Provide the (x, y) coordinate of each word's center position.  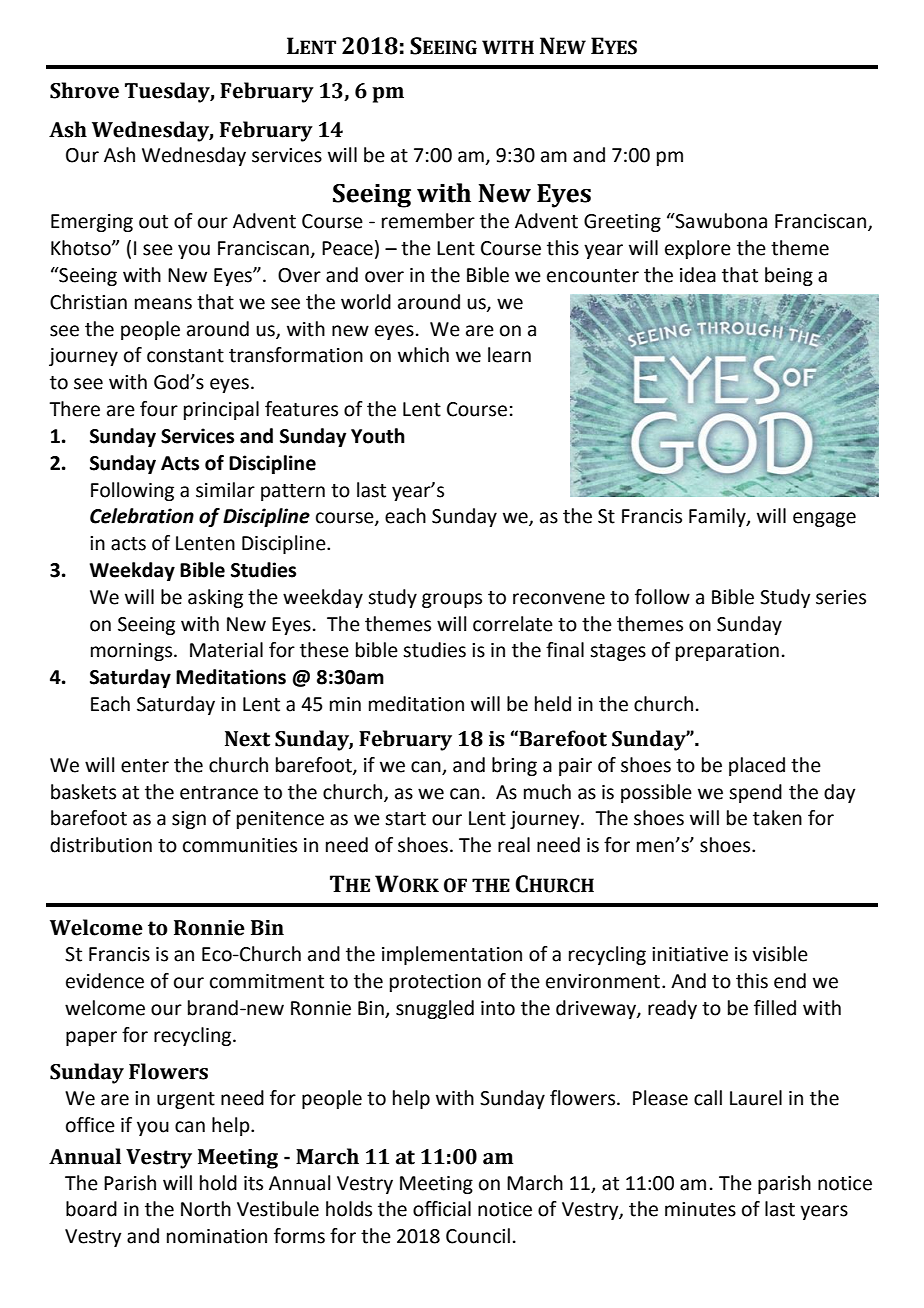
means (163, 304)
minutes (700, 1209)
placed (757, 766)
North (206, 1209)
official (442, 1209)
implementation (452, 955)
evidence (105, 981)
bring (514, 766)
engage (824, 519)
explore (698, 249)
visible (780, 954)
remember (428, 221)
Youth (378, 436)
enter (145, 766)
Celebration (142, 516)
